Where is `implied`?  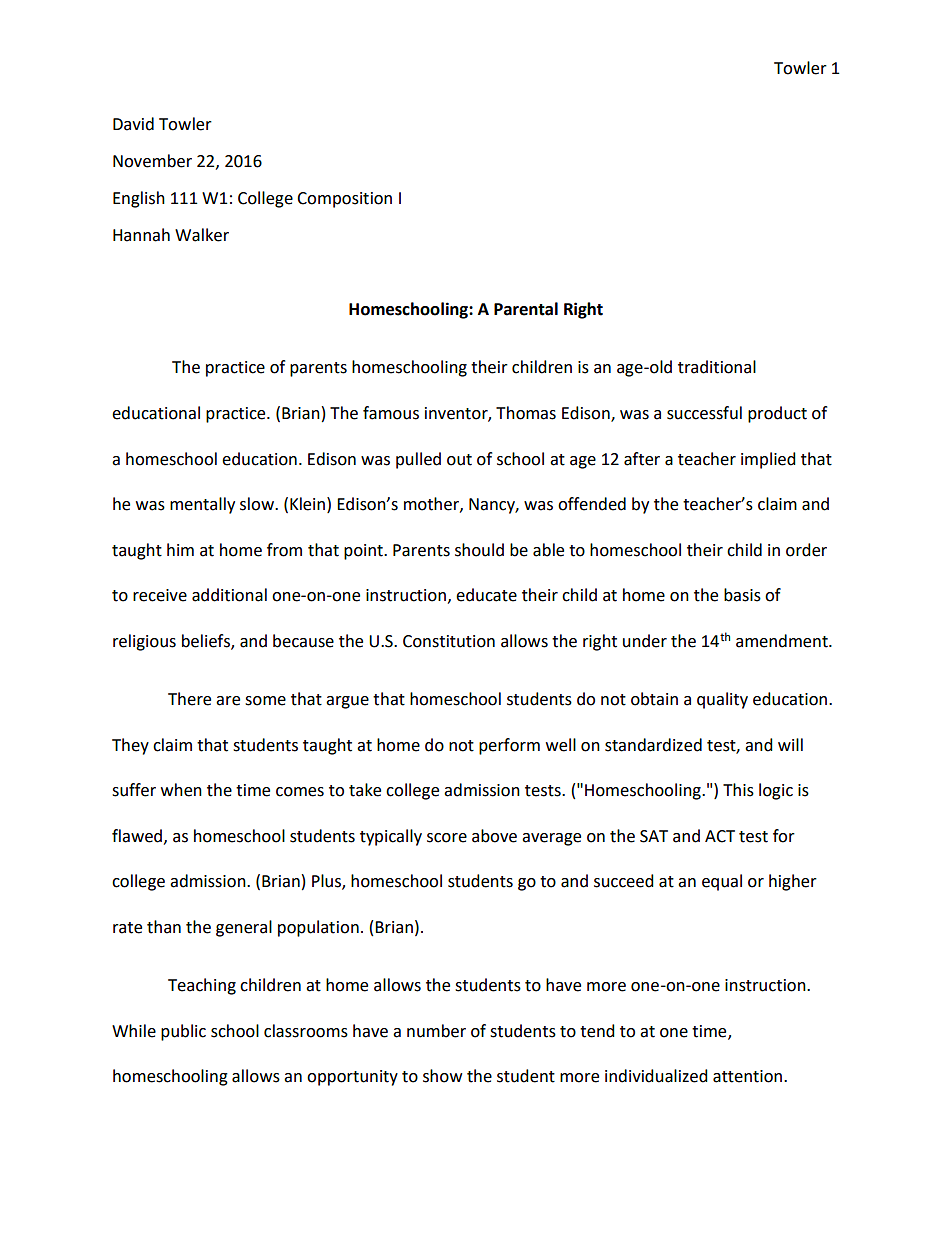
implied is located at coordinates (768, 460).
